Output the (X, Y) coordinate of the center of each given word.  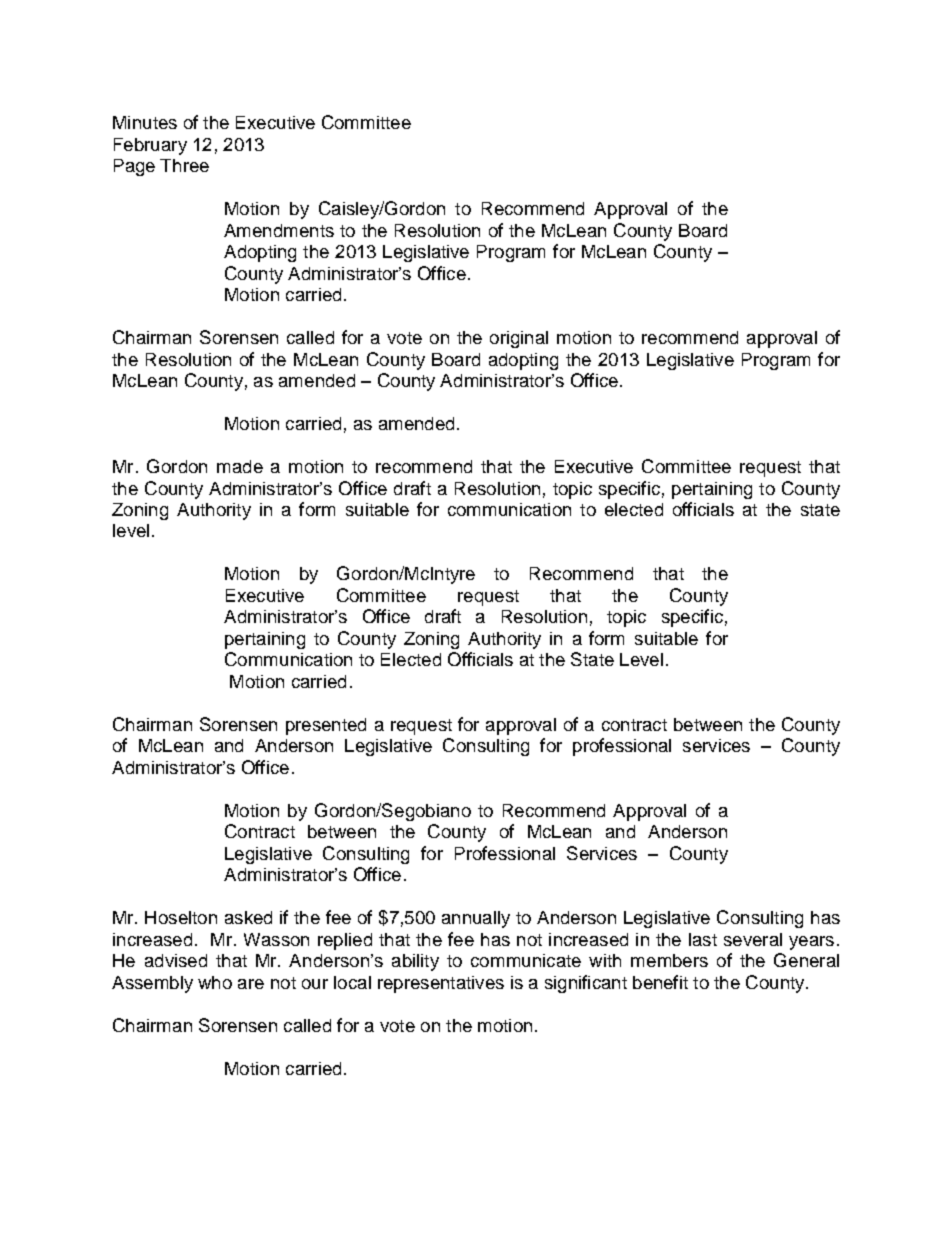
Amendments (279, 230)
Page (134, 167)
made (240, 466)
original (519, 339)
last (703, 939)
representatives (441, 984)
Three (184, 165)
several (753, 939)
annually (476, 919)
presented (326, 726)
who (215, 982)
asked (248, 917)
